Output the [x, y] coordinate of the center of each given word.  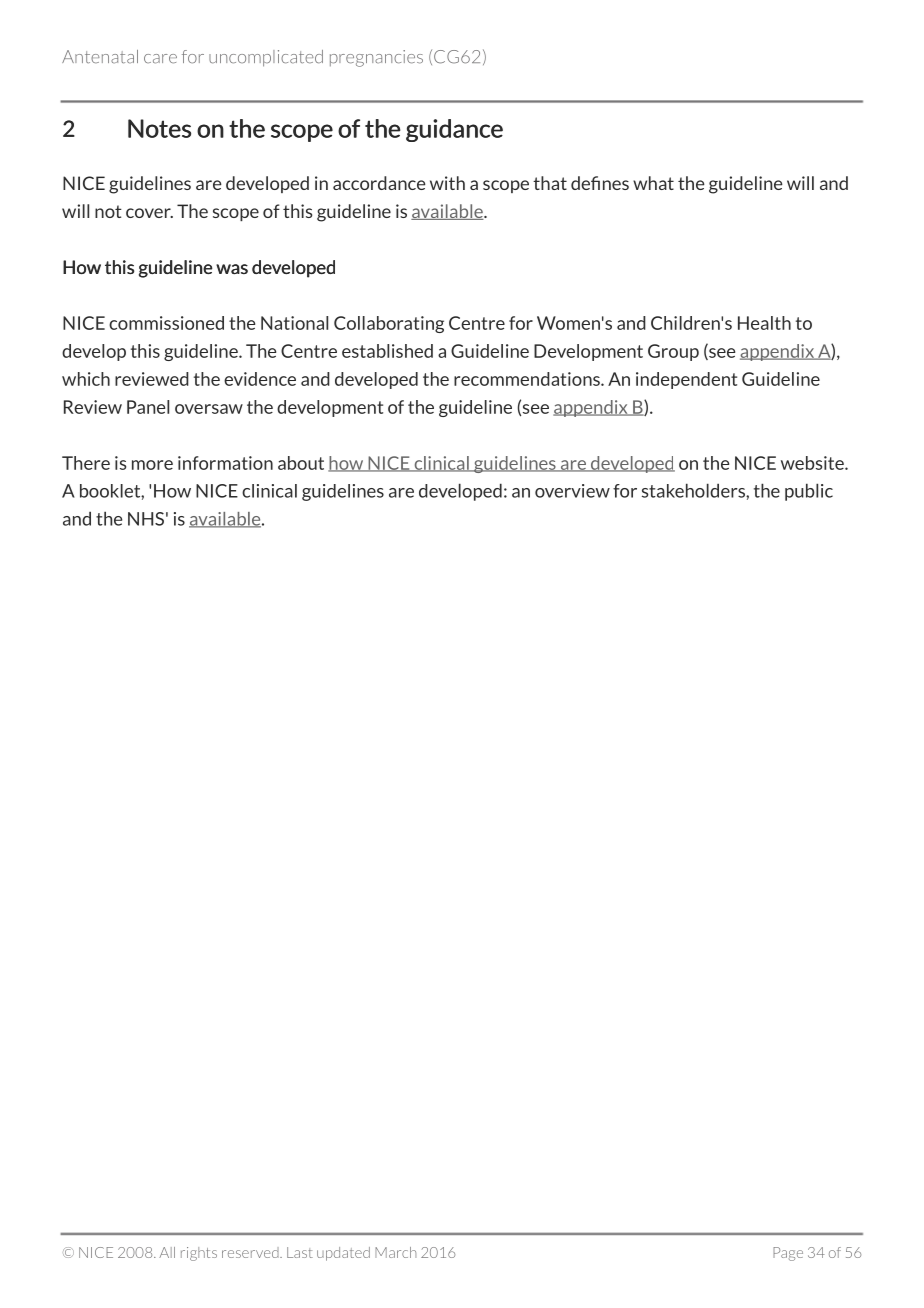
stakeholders [694, 490]
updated [343, 1254]
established [387, 351]
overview [572, 491]
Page [788, 1254]
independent [686, 380]
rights [199, 1254]
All [167, 1252]
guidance [454, 130]
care [160, 59]
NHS [146, 519]
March [395, 1252]
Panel [148, 407]
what [653, 183]
